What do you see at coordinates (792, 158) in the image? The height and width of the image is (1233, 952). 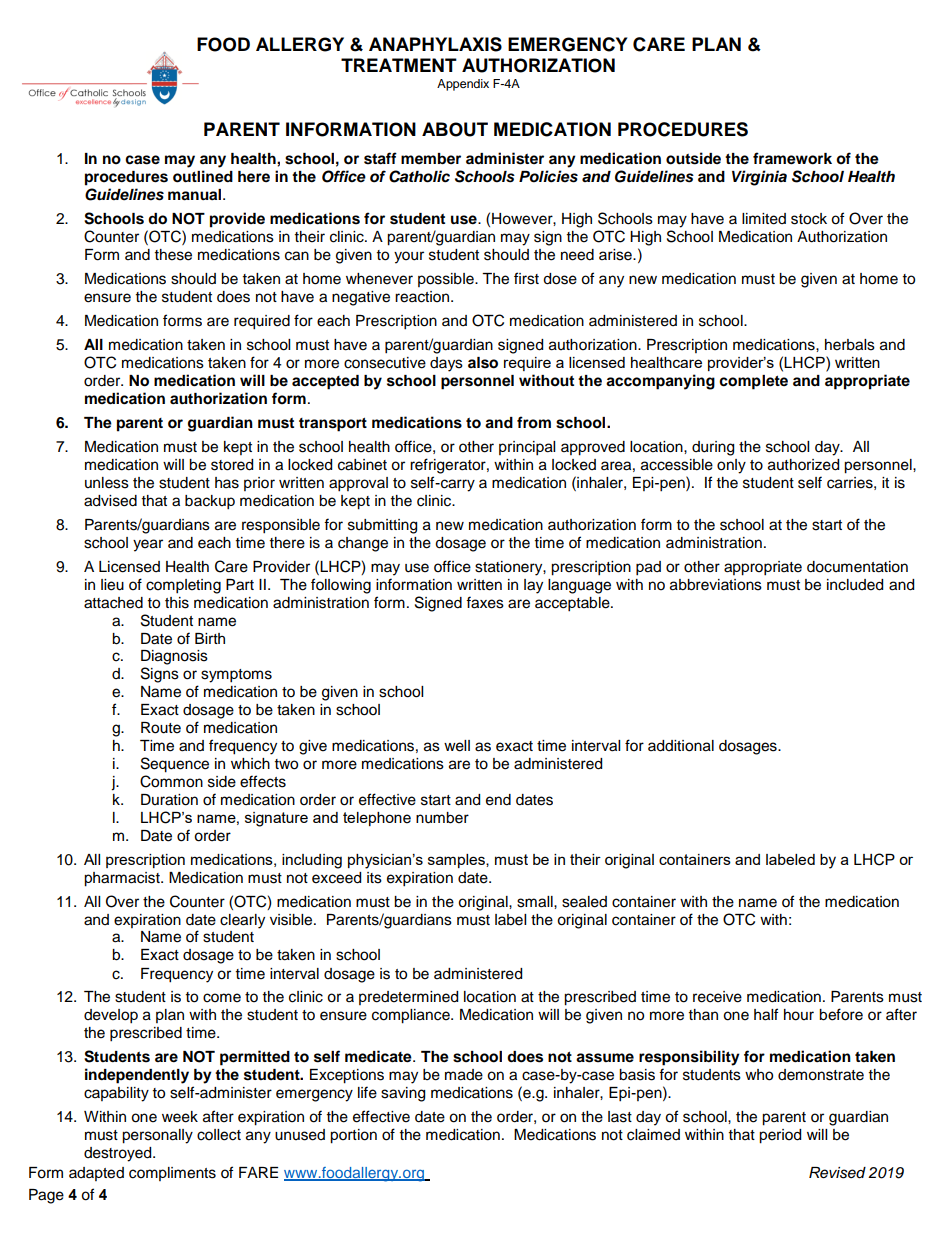 I see `framework` at bounding box center [792, 158].
